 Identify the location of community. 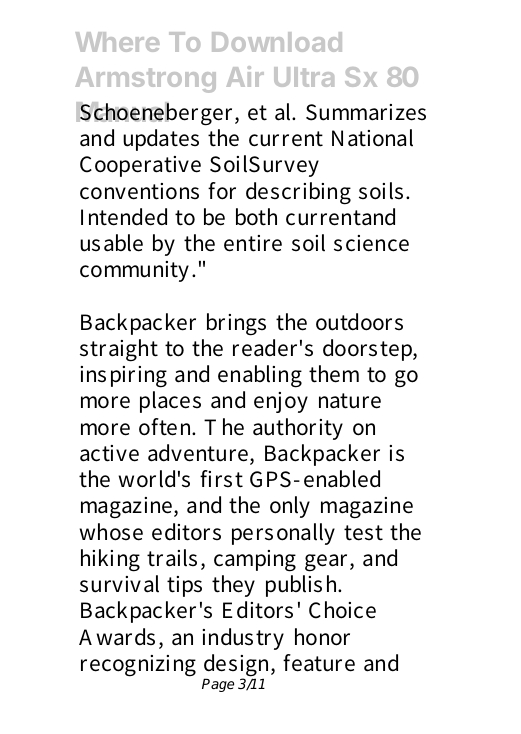
(134, 271).
